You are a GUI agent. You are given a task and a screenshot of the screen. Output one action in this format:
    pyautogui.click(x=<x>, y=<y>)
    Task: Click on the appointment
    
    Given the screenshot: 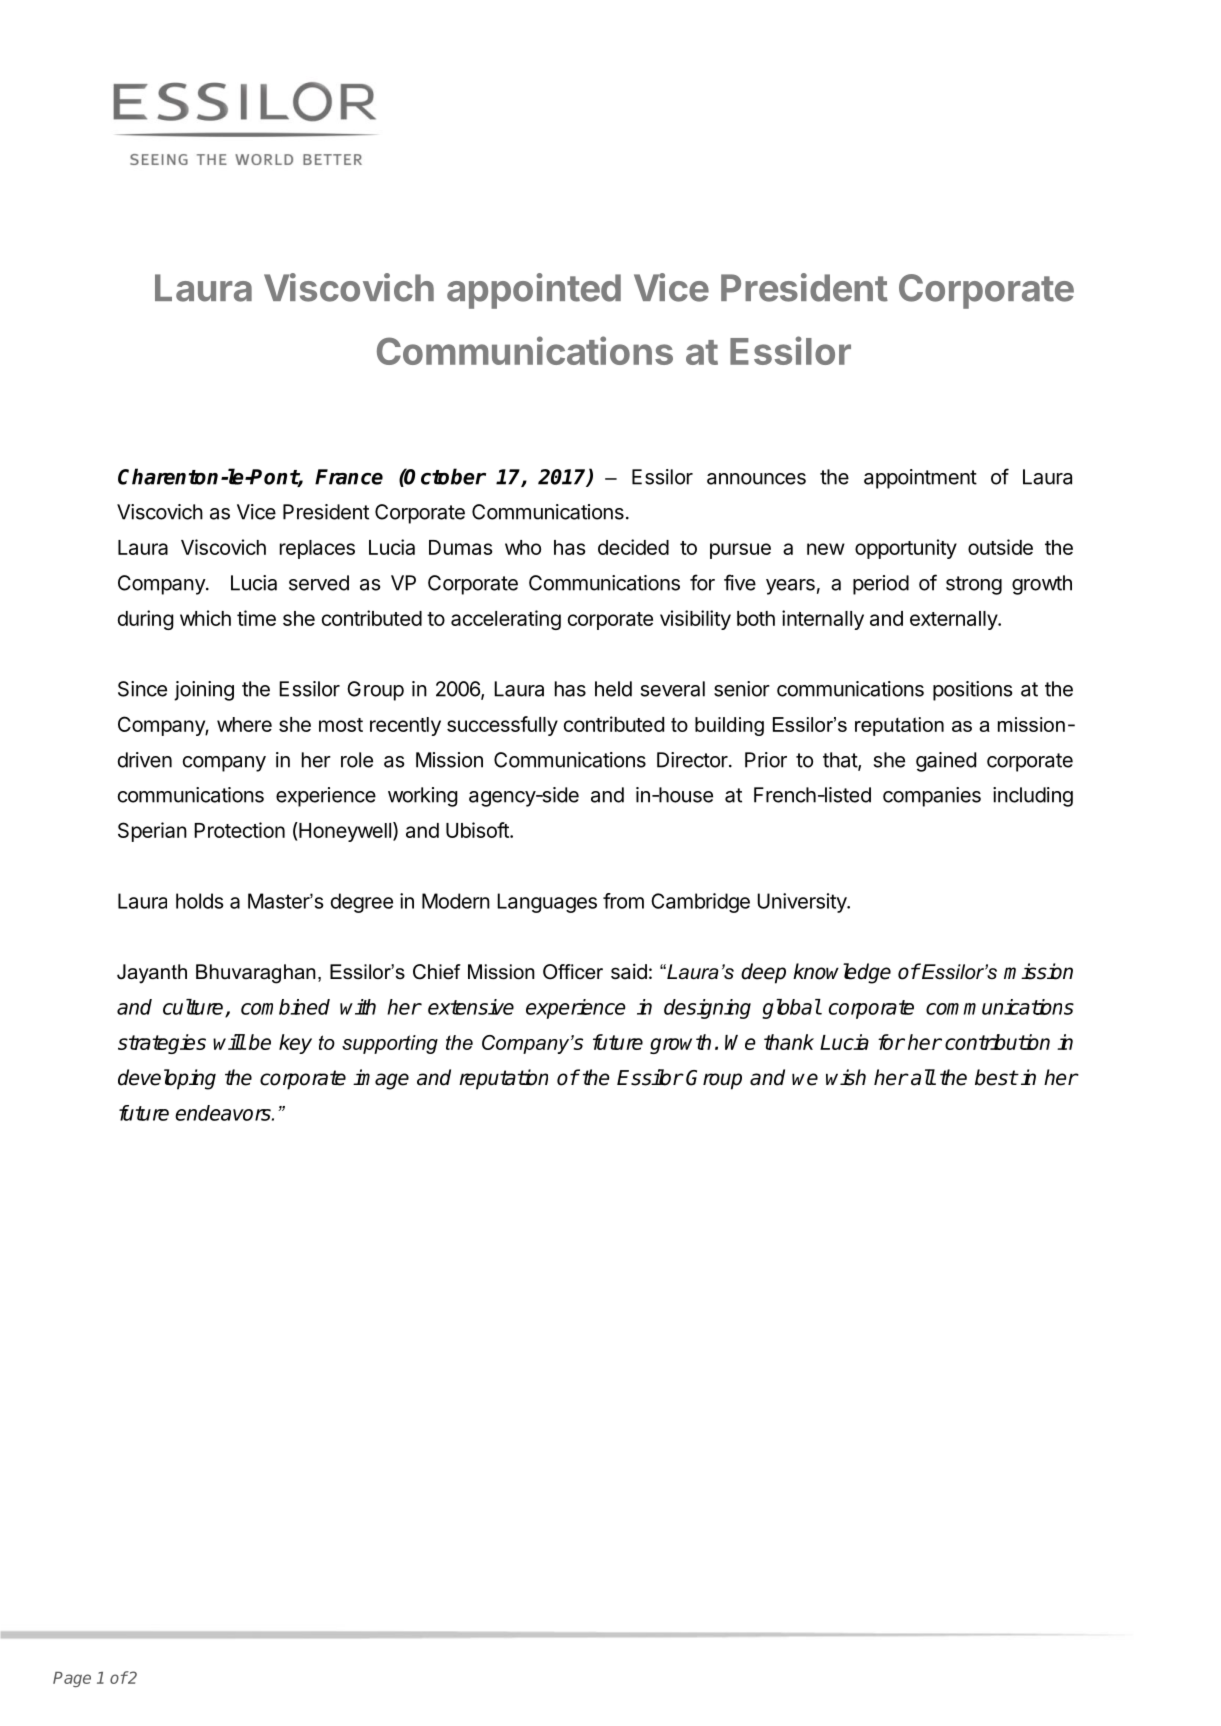 What is the action you would take?
    pyautogui.click(x=920, y=479)
